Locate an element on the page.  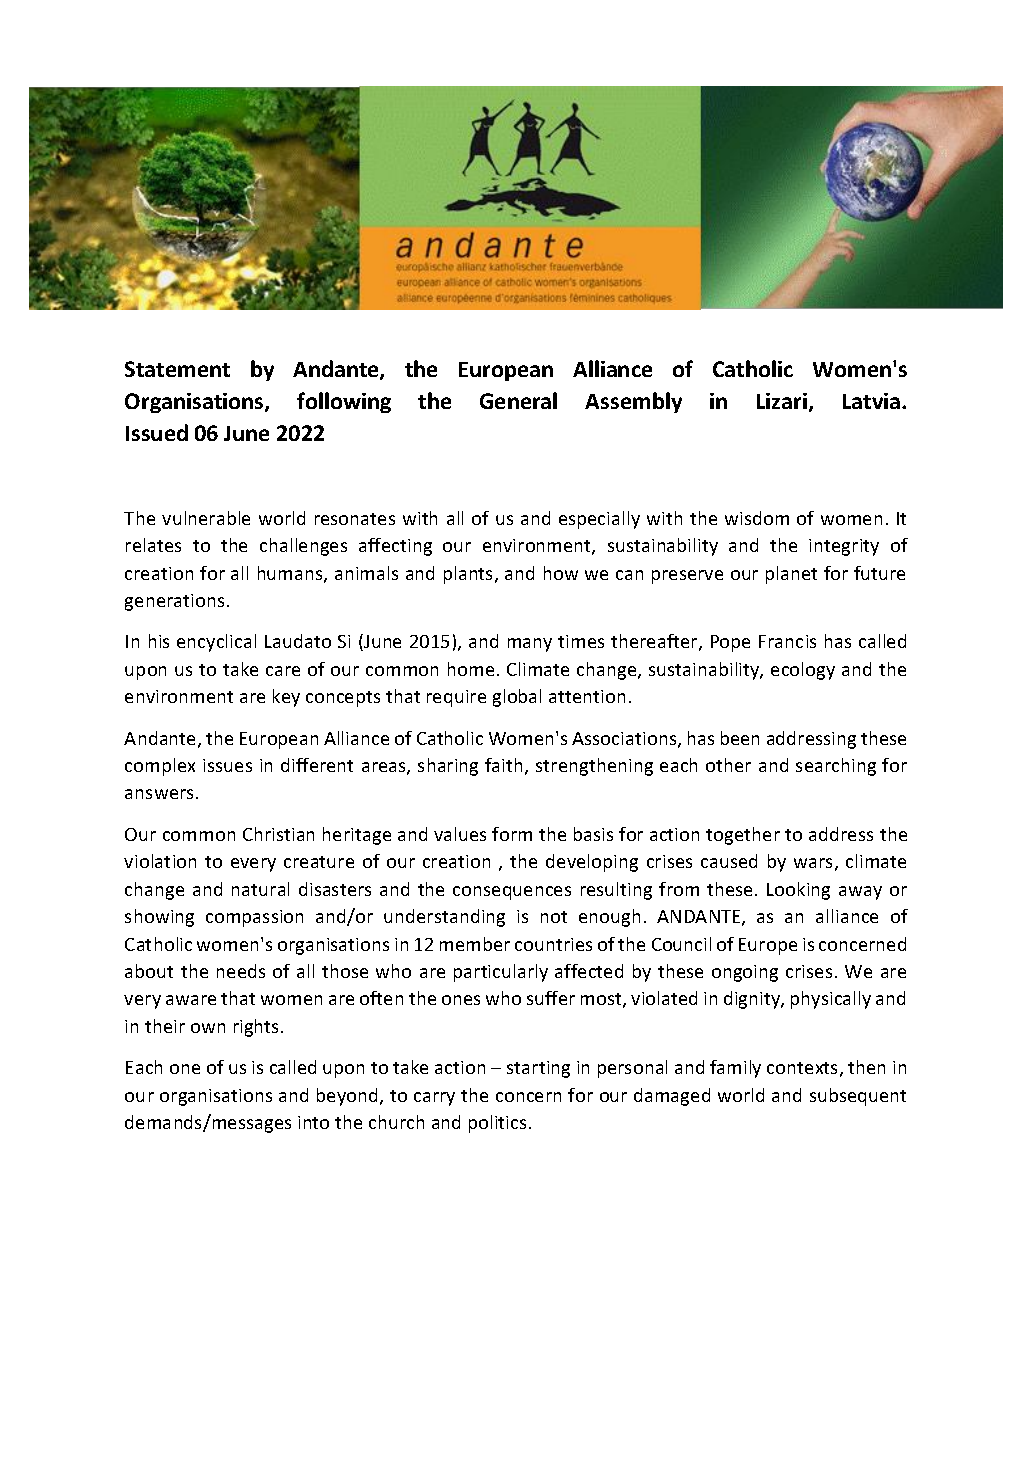
consequences is located at coordinates (512, 893).
